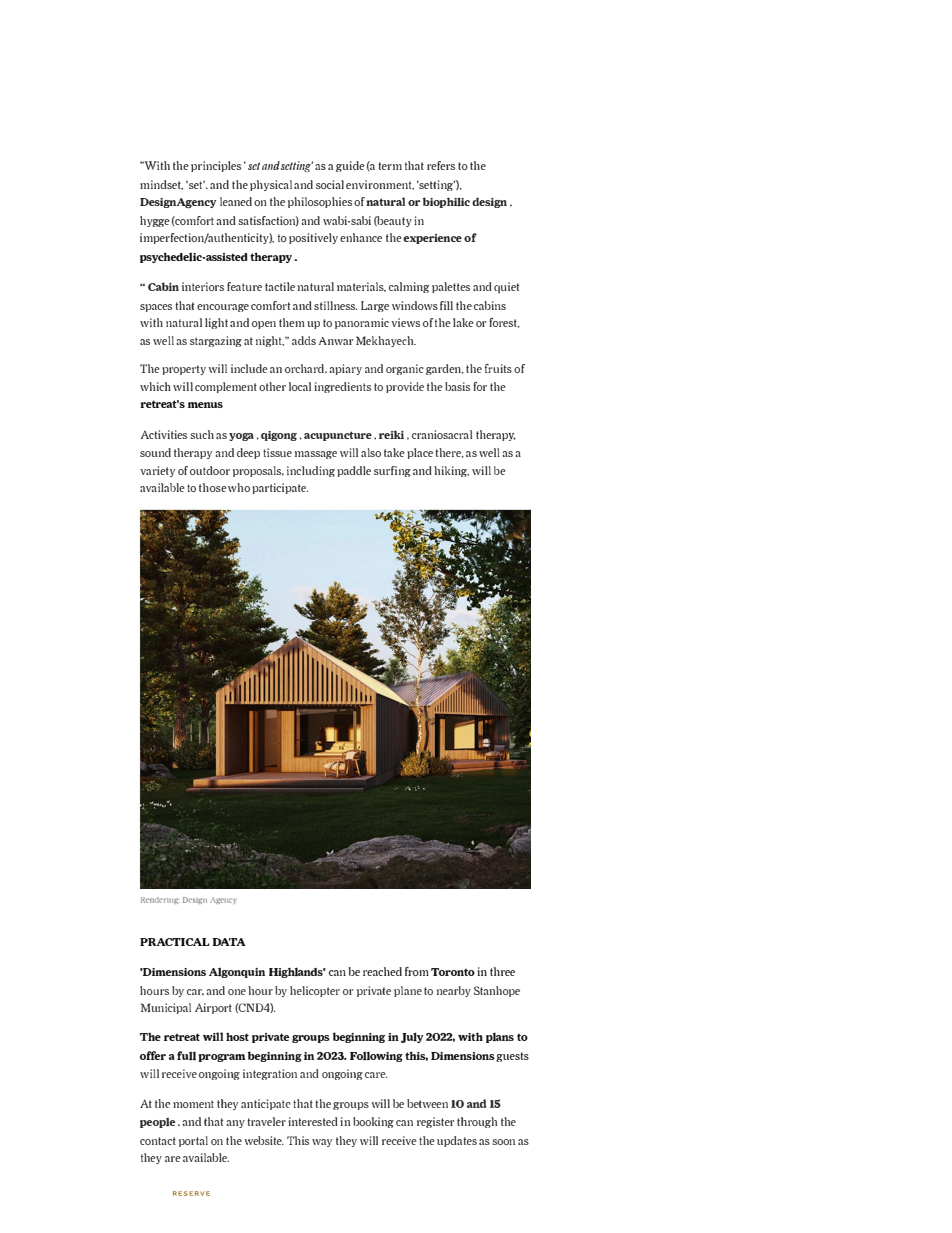 The width and height of the screenshot is (952, 1233). Describe the element at coordinates (453, 972) in the screenshot. I see `Toronto` at that location.
